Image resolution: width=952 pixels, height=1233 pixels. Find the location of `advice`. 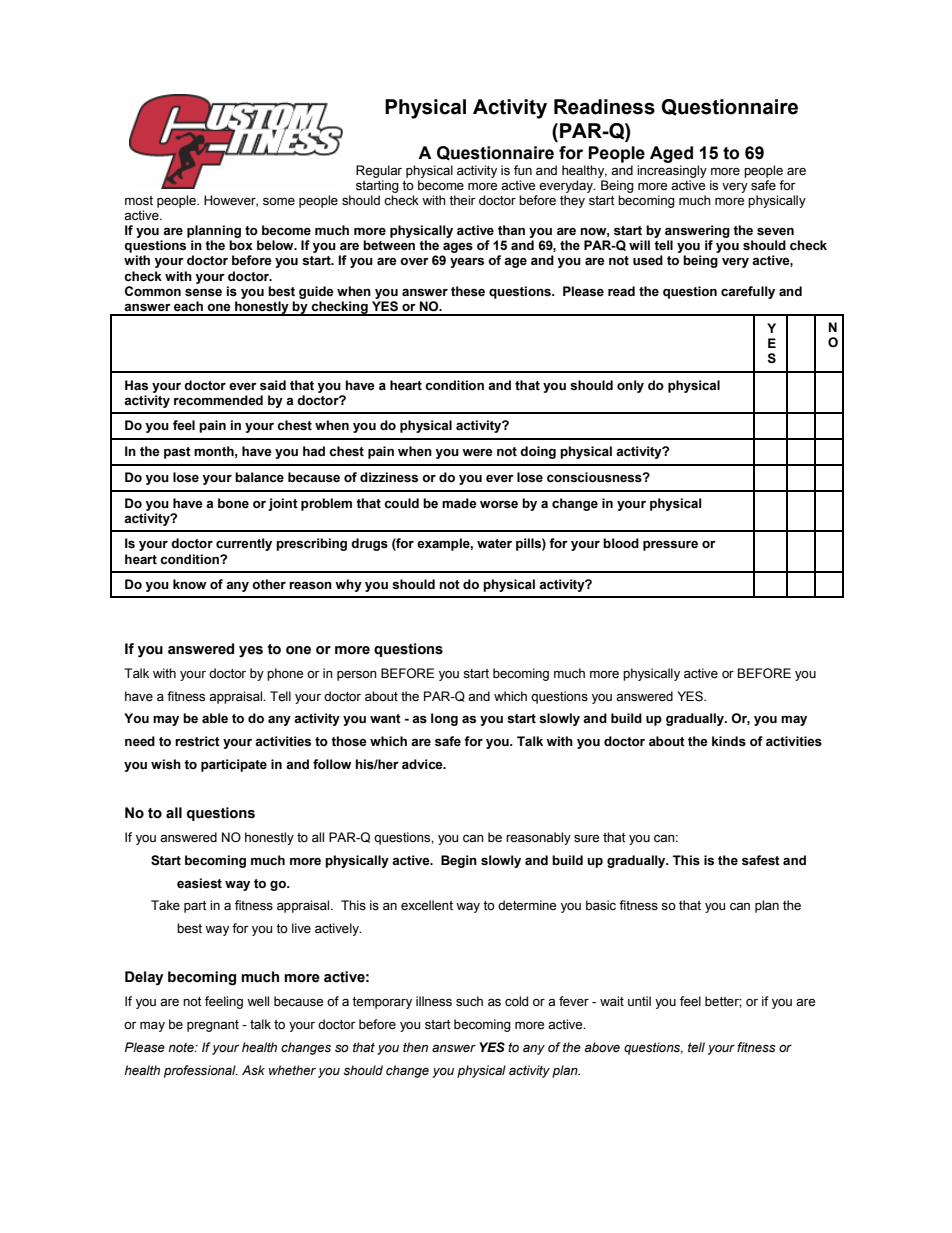

advice is located at coordinates (423, 764).
